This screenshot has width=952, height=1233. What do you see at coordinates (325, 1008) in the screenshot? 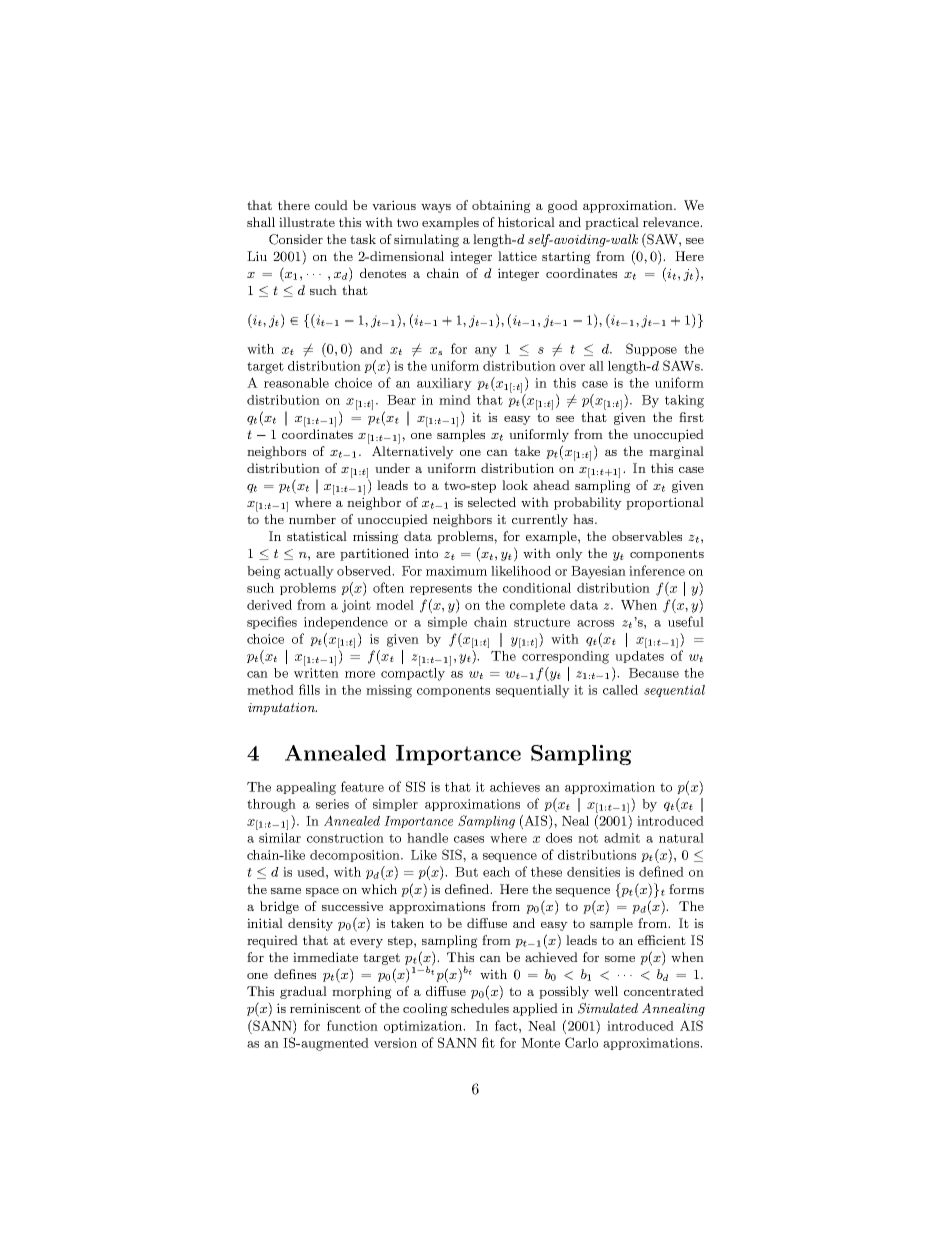
I see `reminiscent` at bounding box center [325, 1008].
